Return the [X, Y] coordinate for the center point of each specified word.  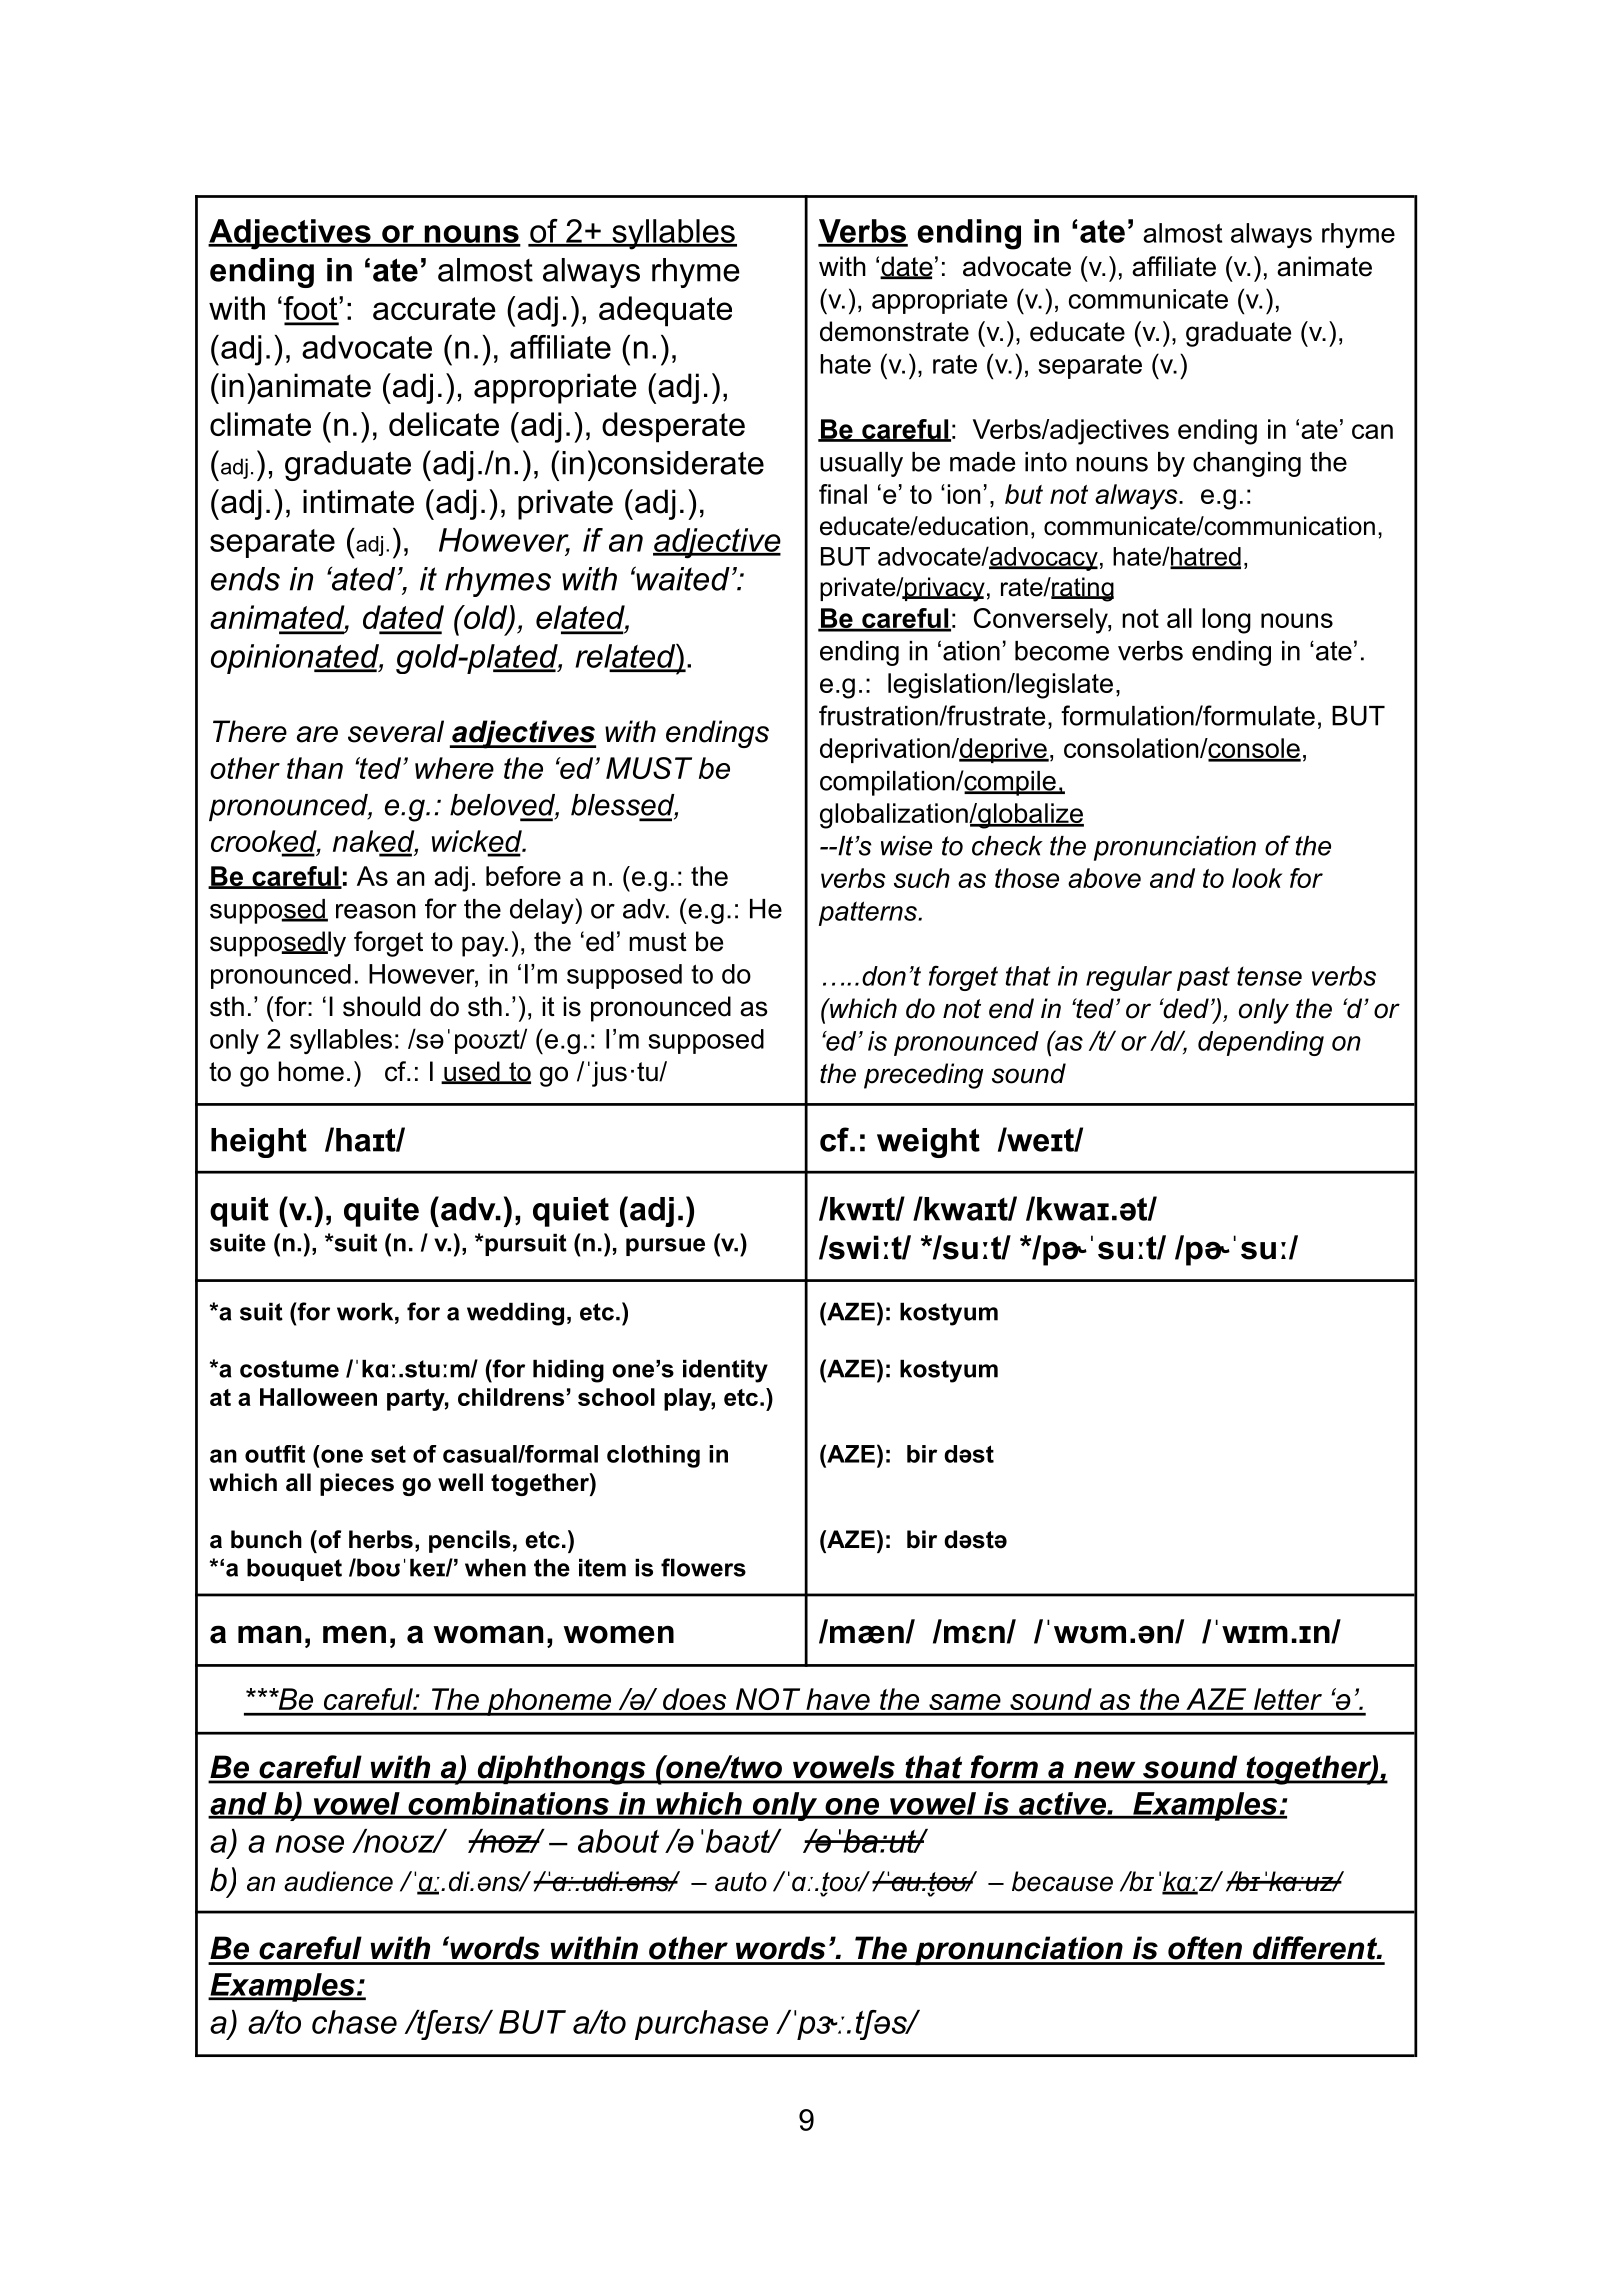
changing [1247, 464]
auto [741, 1882]
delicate [444, 424]
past [1203, 979]
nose [309, 1844]
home [311, 1071]
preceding [923, 1076]
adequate [665, 311]
